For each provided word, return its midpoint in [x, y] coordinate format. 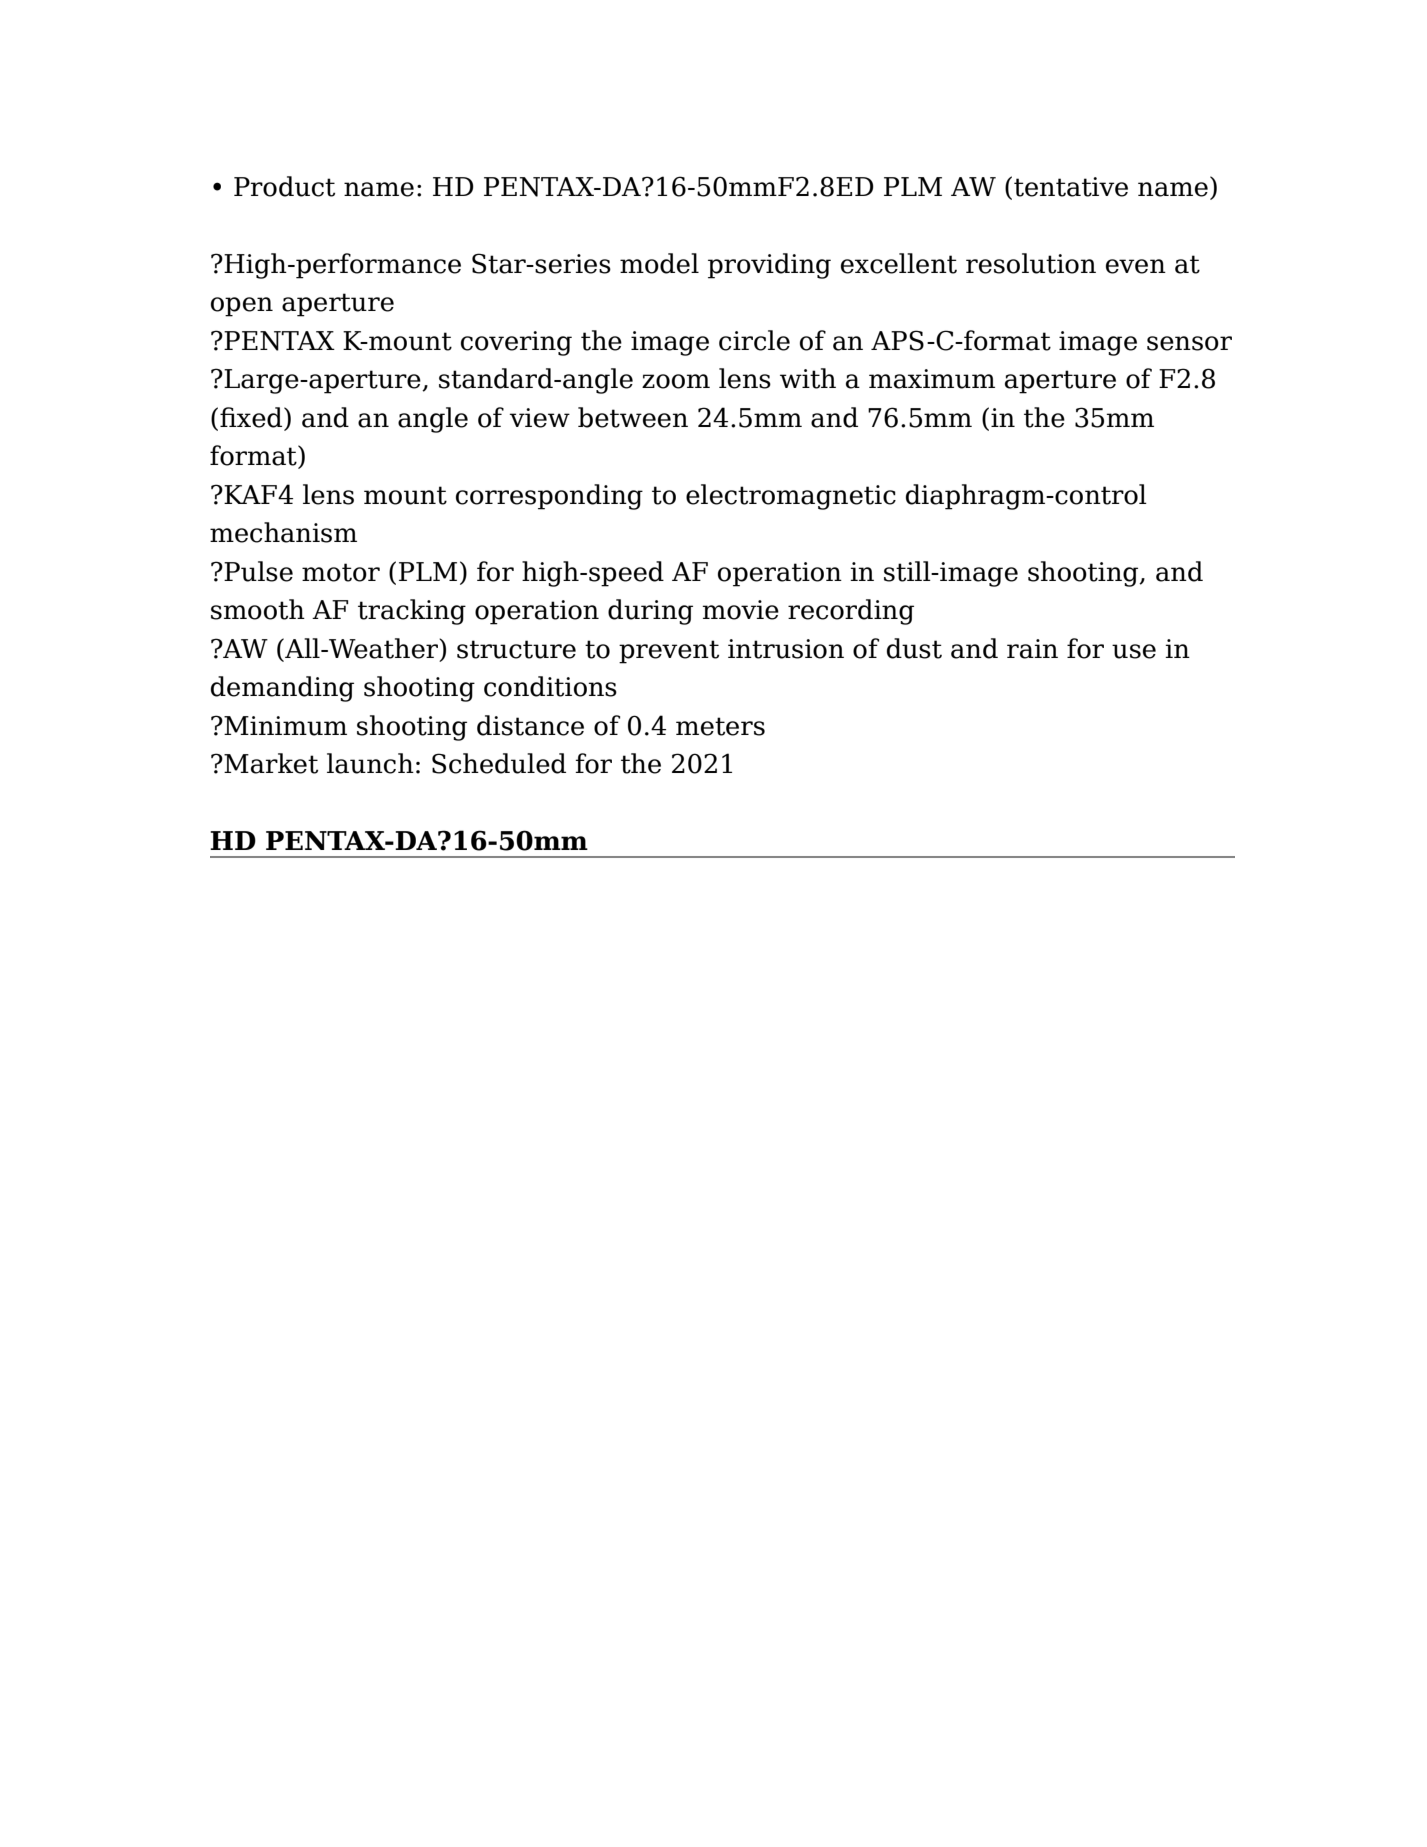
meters [720, 726]
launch [370, 763]
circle [754, 340]
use [1134, 651]
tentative [1071, 187]
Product [284, 186]
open [242, 307]
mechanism [283, 532]
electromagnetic [791, 497]
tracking [412, 612]
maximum [932, 379]
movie [740, 610]
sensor [1189, 343]
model [659, 263]
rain [1032, 649]
